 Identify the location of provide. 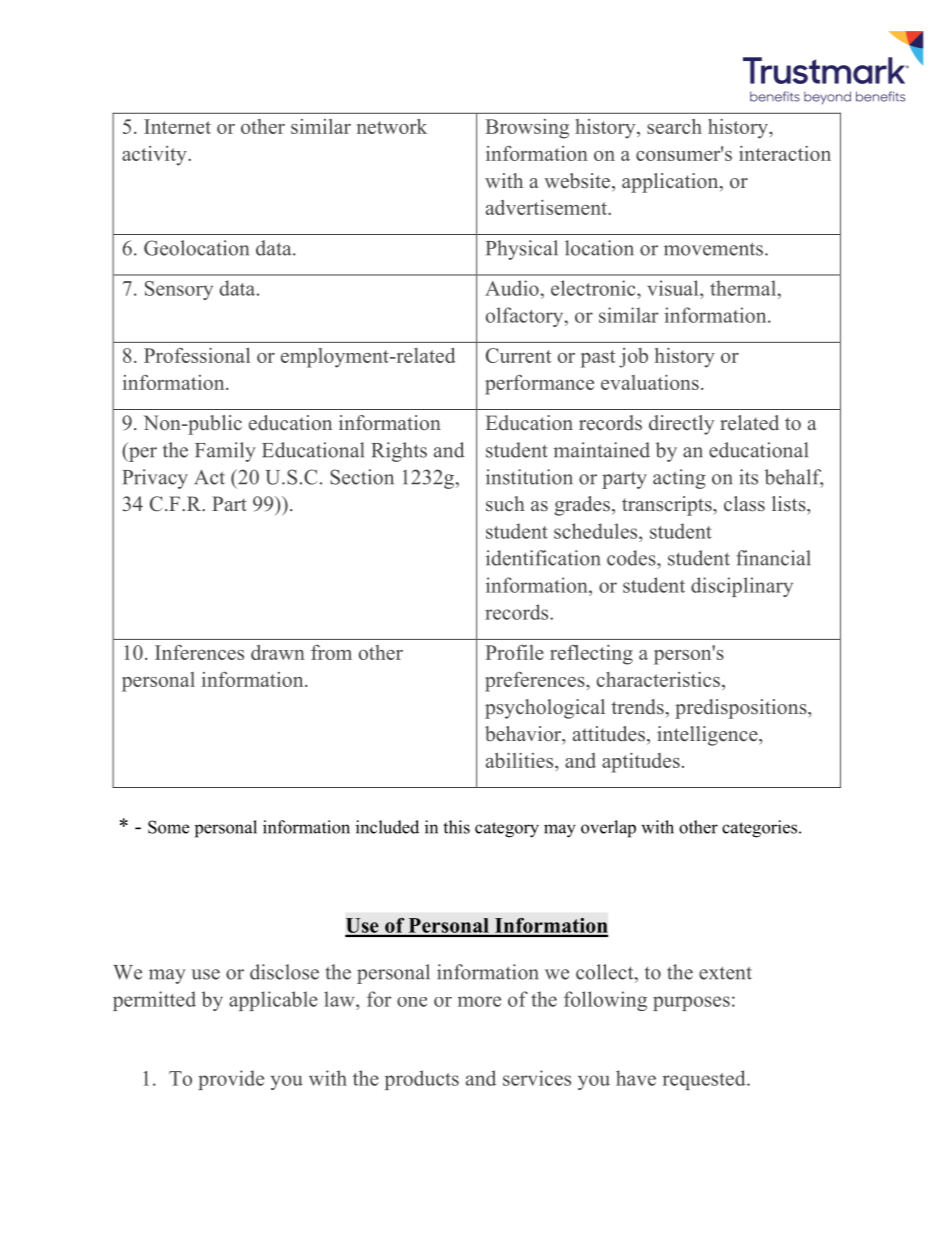
(231, 1080).
